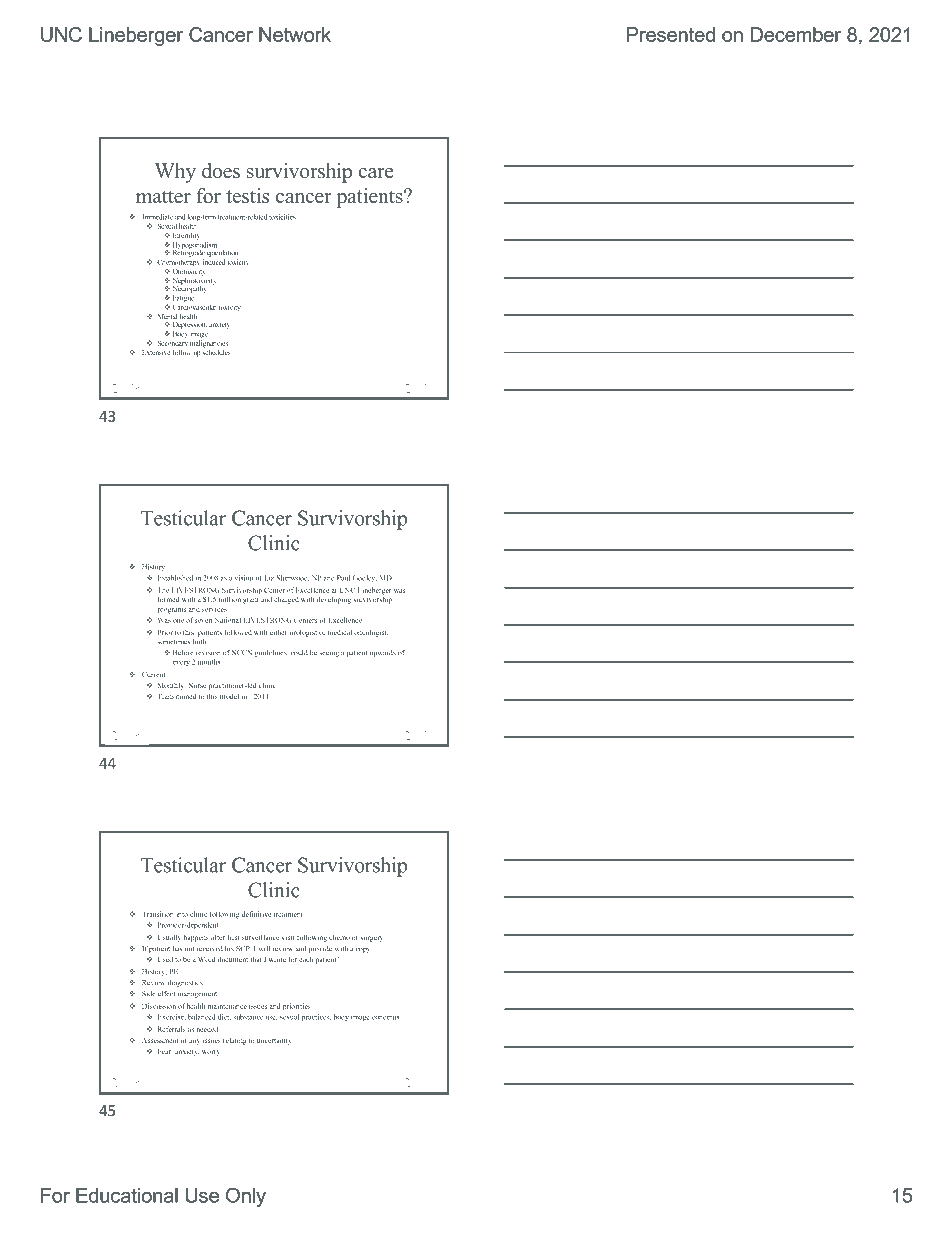  Describe the element at coordinates (203, 621) in the document. I see `seven` at that location.
